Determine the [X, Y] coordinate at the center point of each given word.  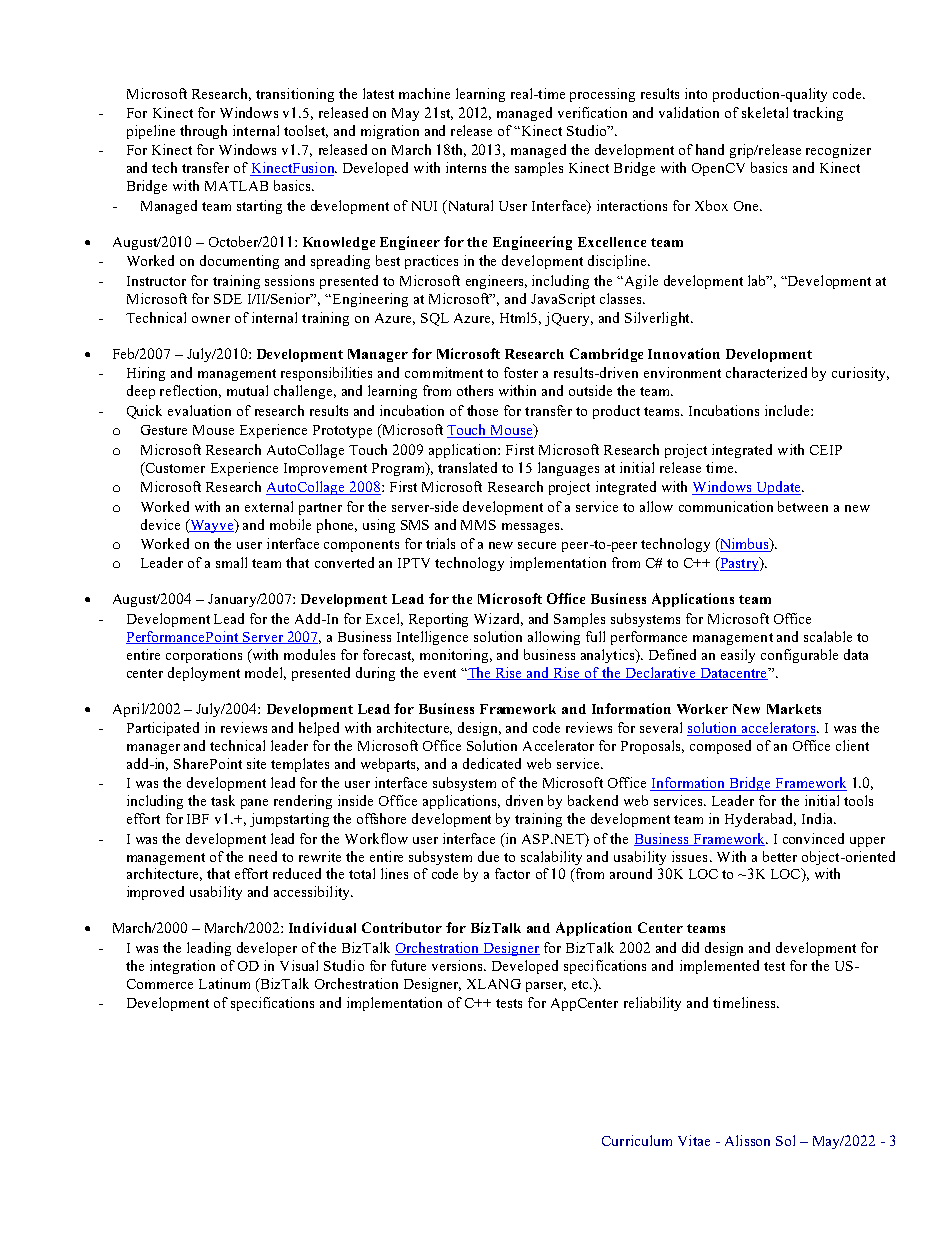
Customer [174, 467]
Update [778, 488]
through [203, 132]
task [223, 800]
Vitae [694, 1140]
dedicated [492, 763]
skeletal [765, 112]
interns [466, 167]
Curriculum [637, 1140]
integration [182, 967]
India [819, 818]
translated [467, 467]
